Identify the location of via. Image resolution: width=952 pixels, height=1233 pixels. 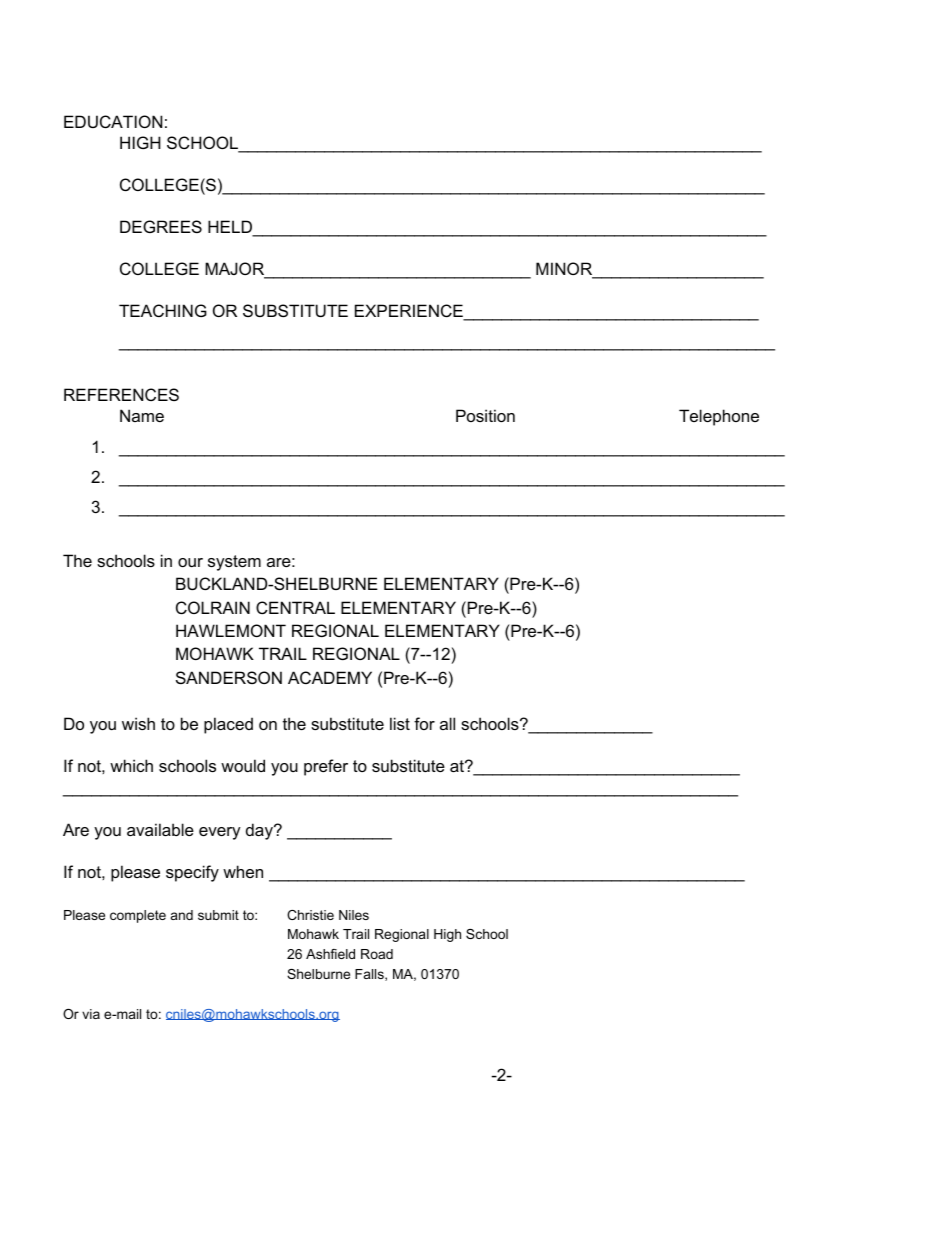
(91, 1014).
